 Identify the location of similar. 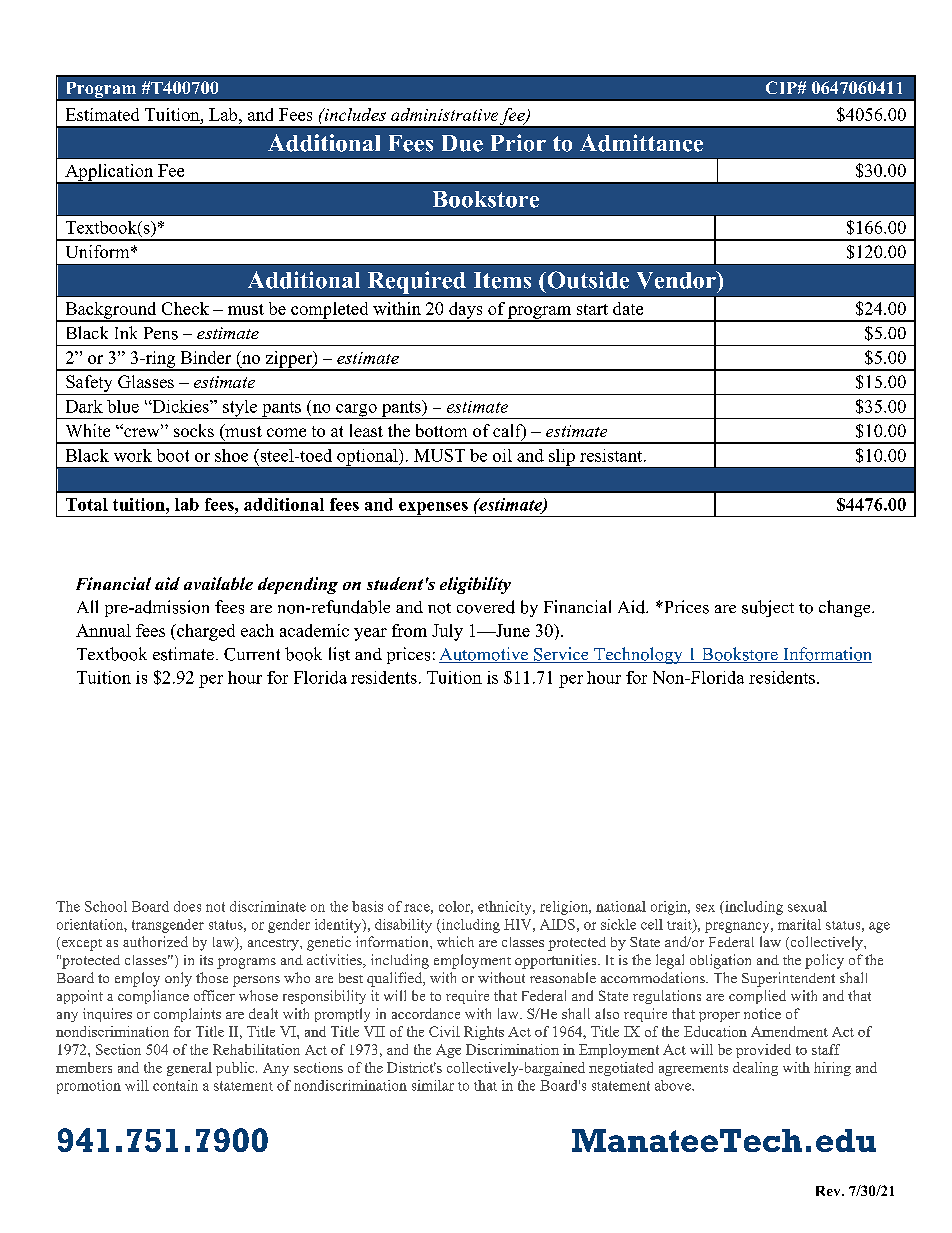
(433, 1085).
